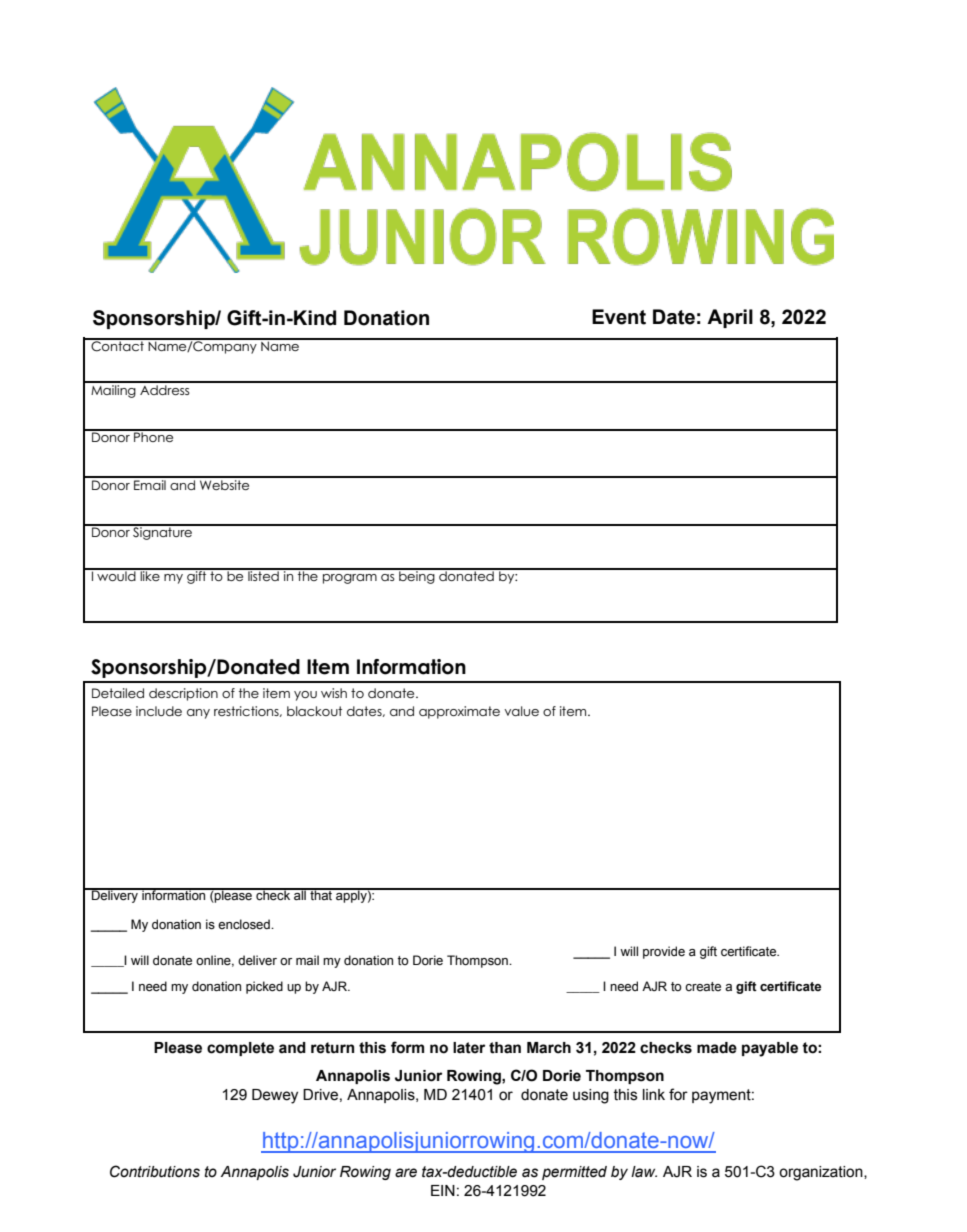  Describe the element at coordinates (117, 345) in the image. I see `Contact` at that location.
